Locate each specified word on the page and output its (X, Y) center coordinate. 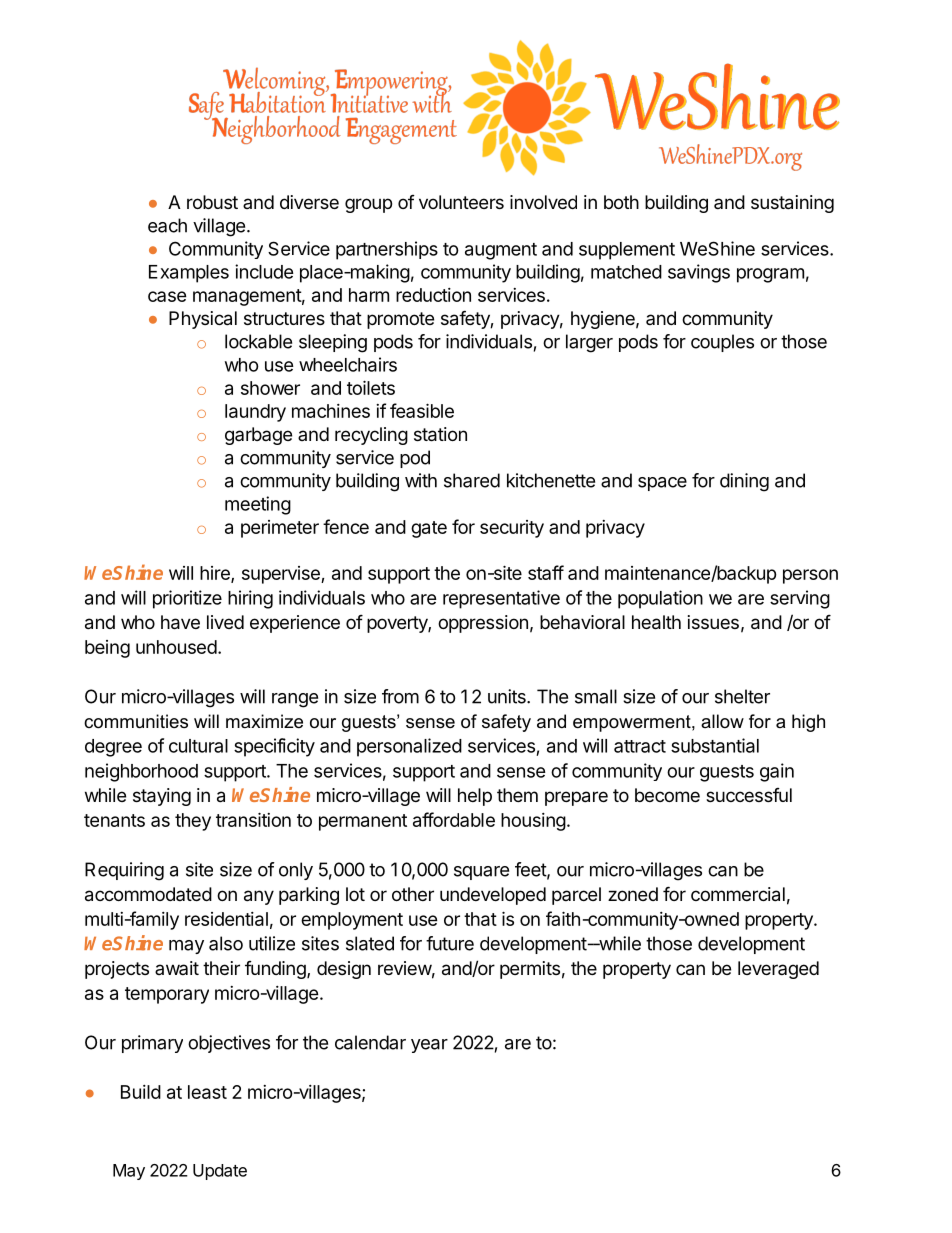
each (167, 225)
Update (220, 1172)
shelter (742, 696)
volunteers (461, 202)
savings (699, 273)
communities (136, 721)
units (508, 696)
